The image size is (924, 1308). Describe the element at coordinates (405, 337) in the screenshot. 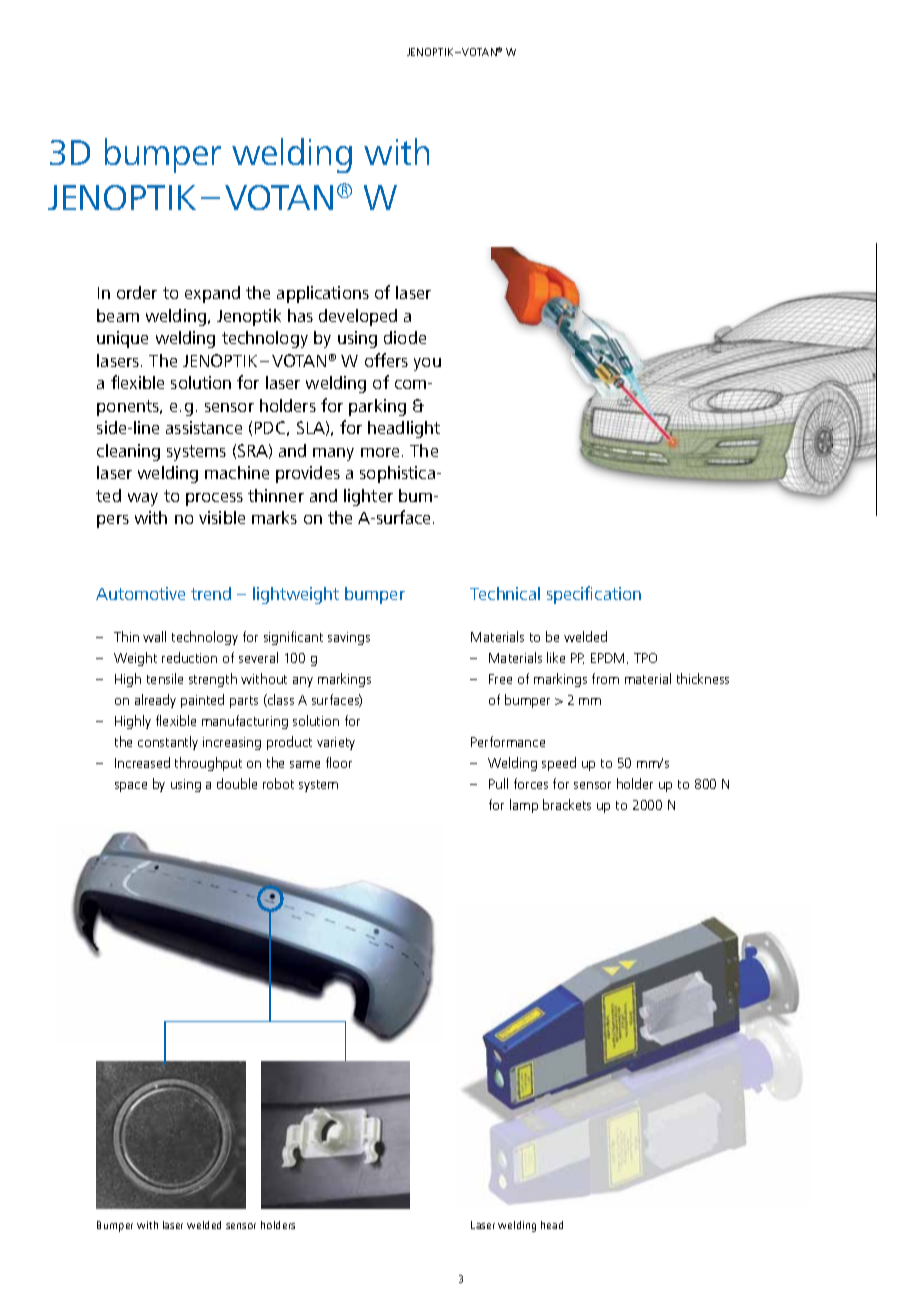

I see `diode` at that location.
